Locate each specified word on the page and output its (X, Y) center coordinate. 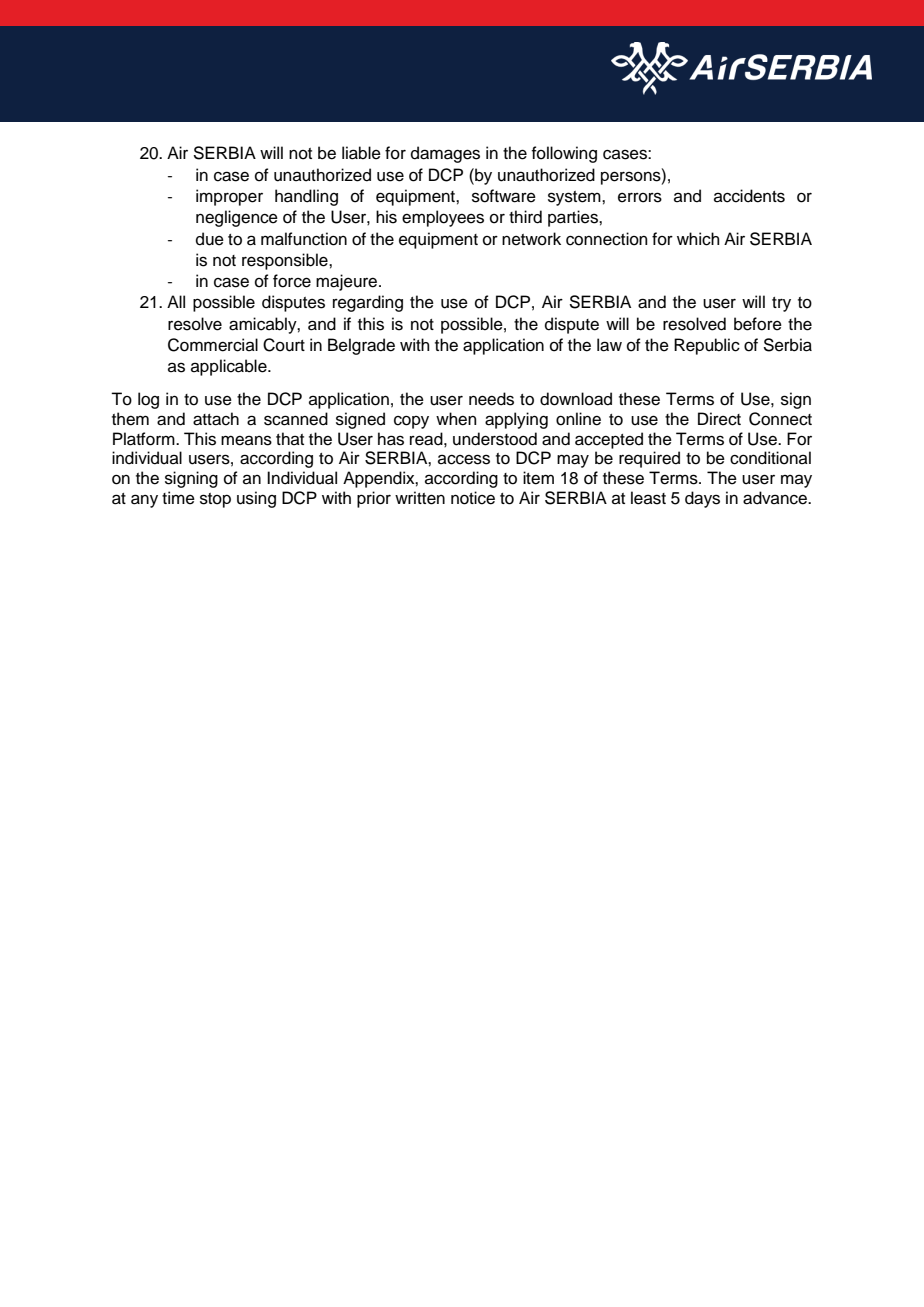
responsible (286, 261)
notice (473, 498)
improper (229, 197)
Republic (707, 346)
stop (215, 500)
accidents (749, 196)
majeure (348, 282)
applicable (230, 367)
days (702, 499)
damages (445, 154)
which (698, 239)
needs (491, 399)
